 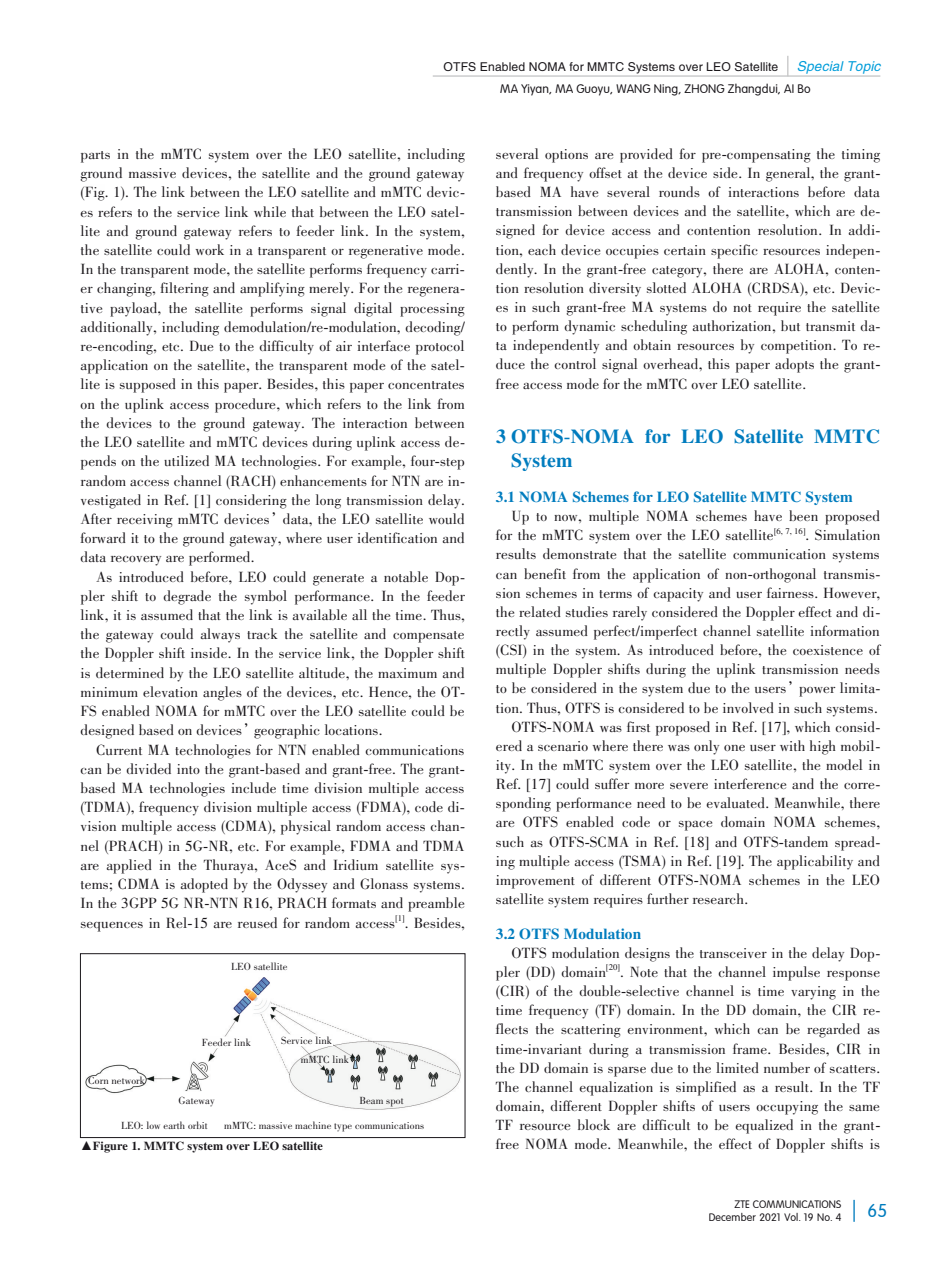 What do you see at coordinates (828, 650) in the screenshot?
I see `coexistence` at bounding box center [828, 650].
